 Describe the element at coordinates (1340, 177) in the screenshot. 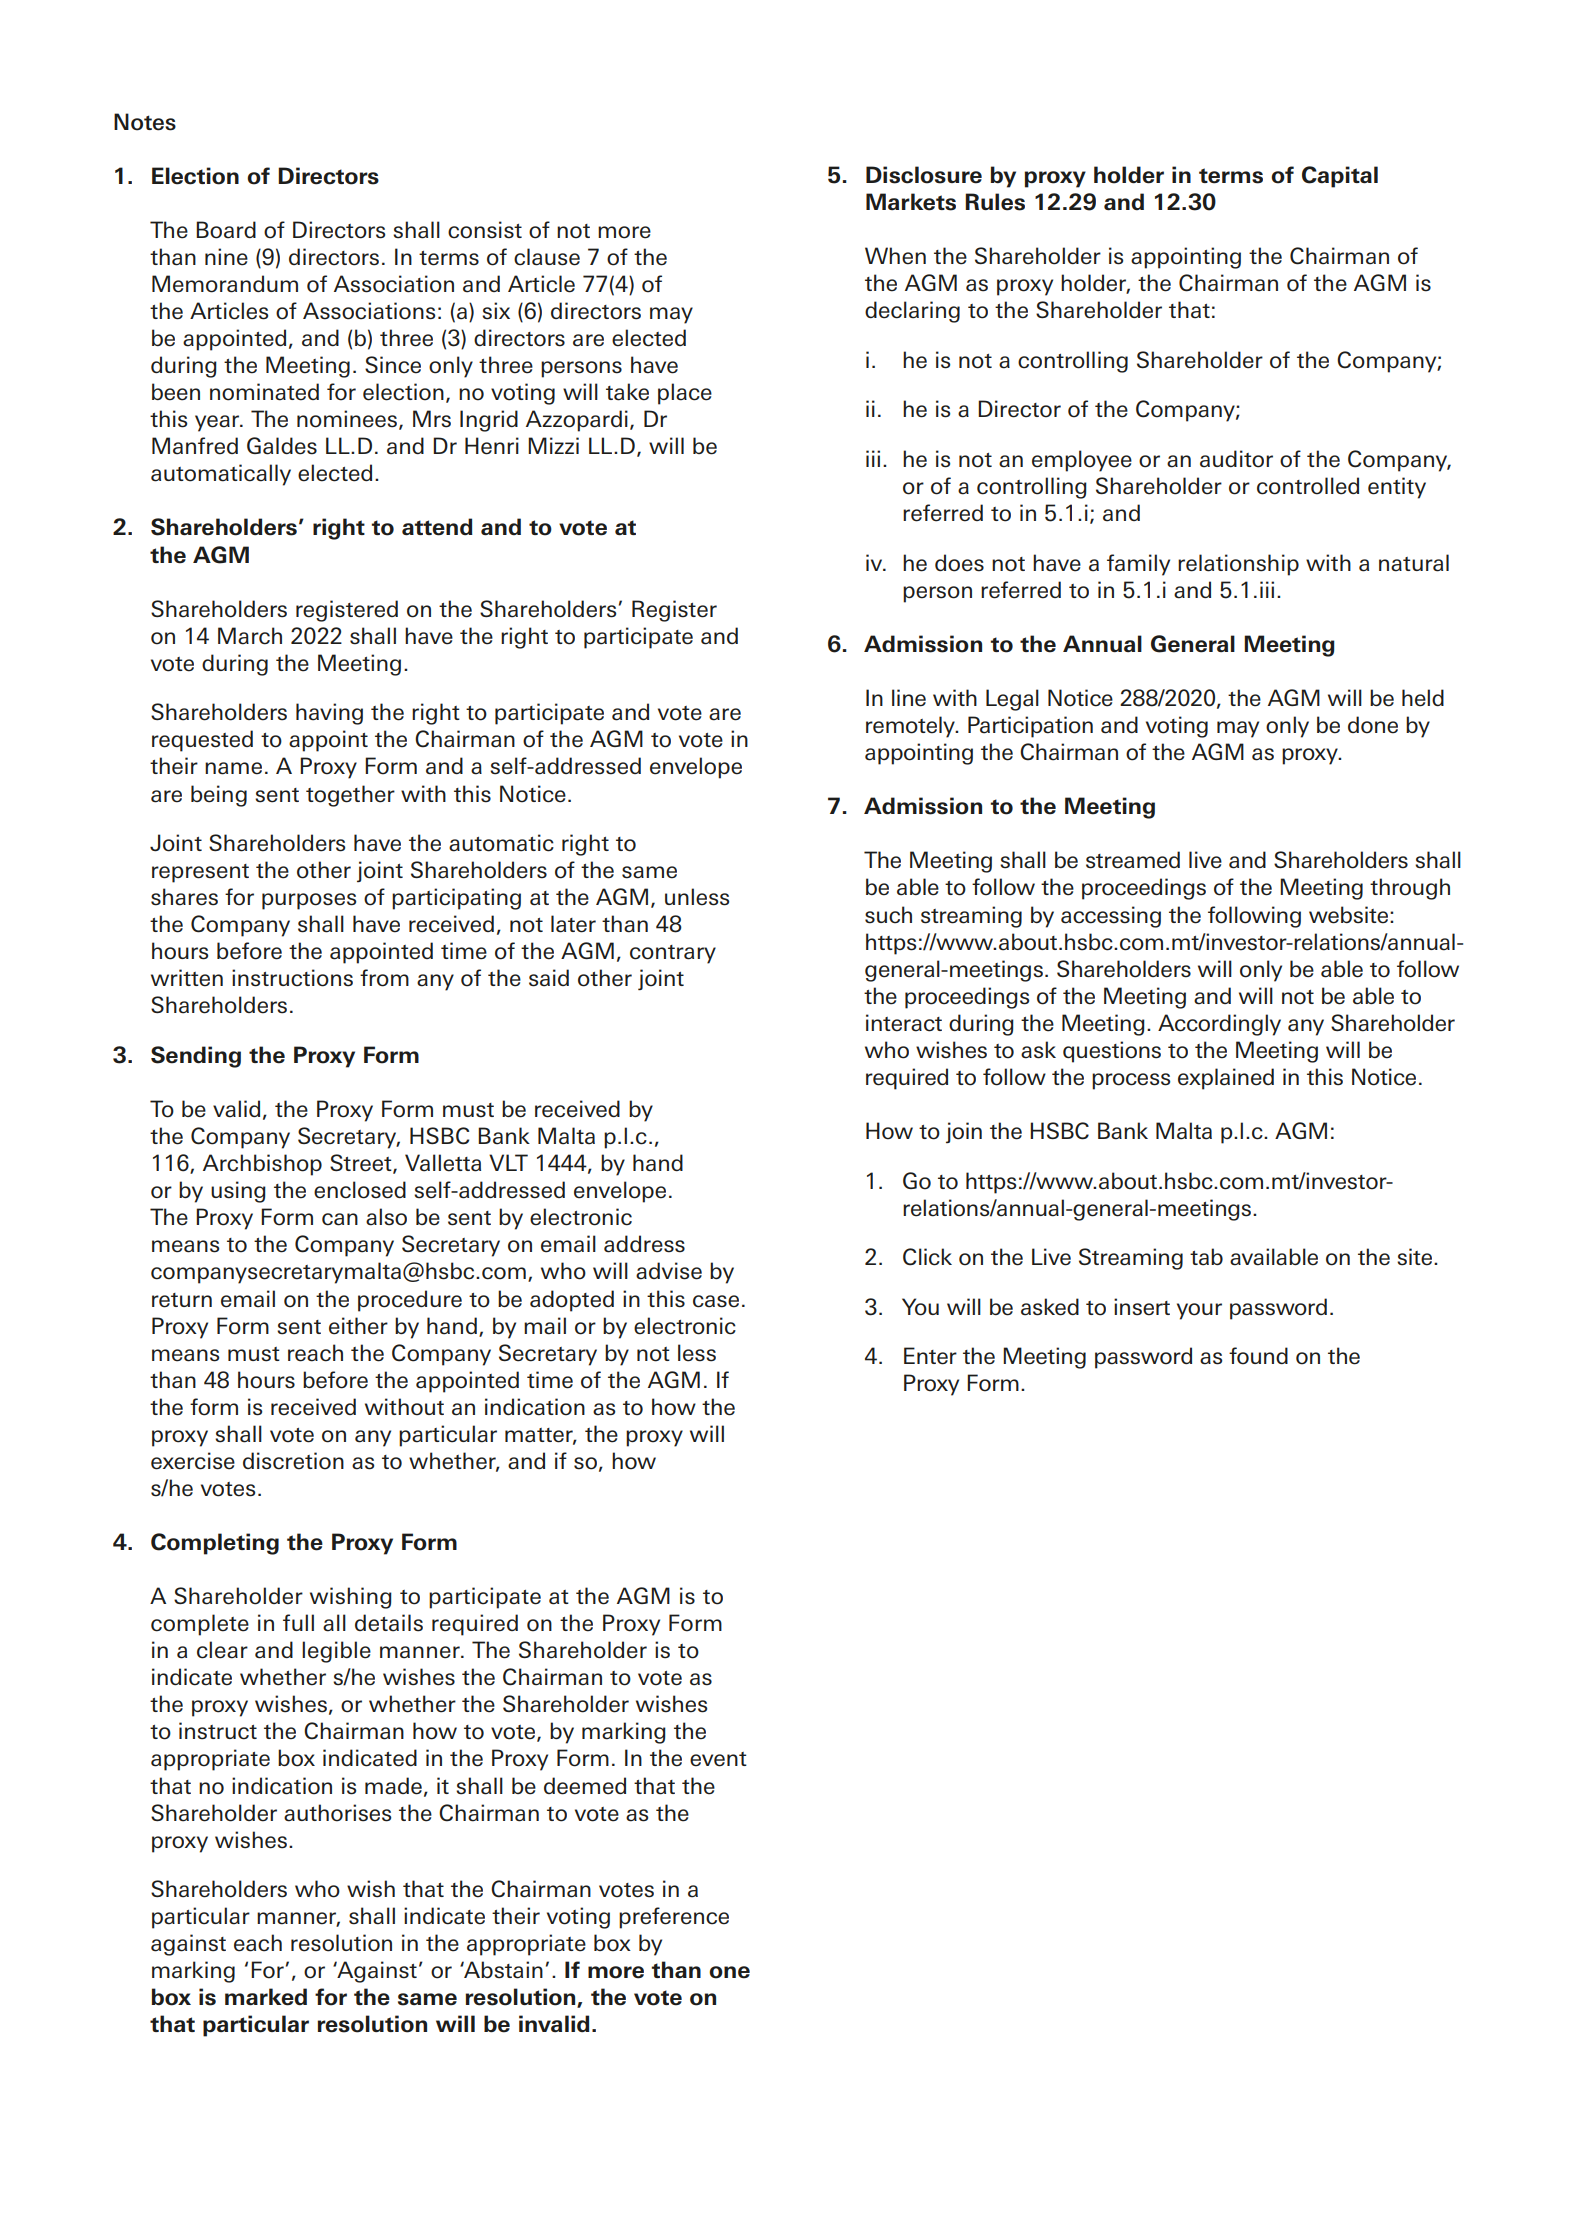

I see `Capital` at that location.
